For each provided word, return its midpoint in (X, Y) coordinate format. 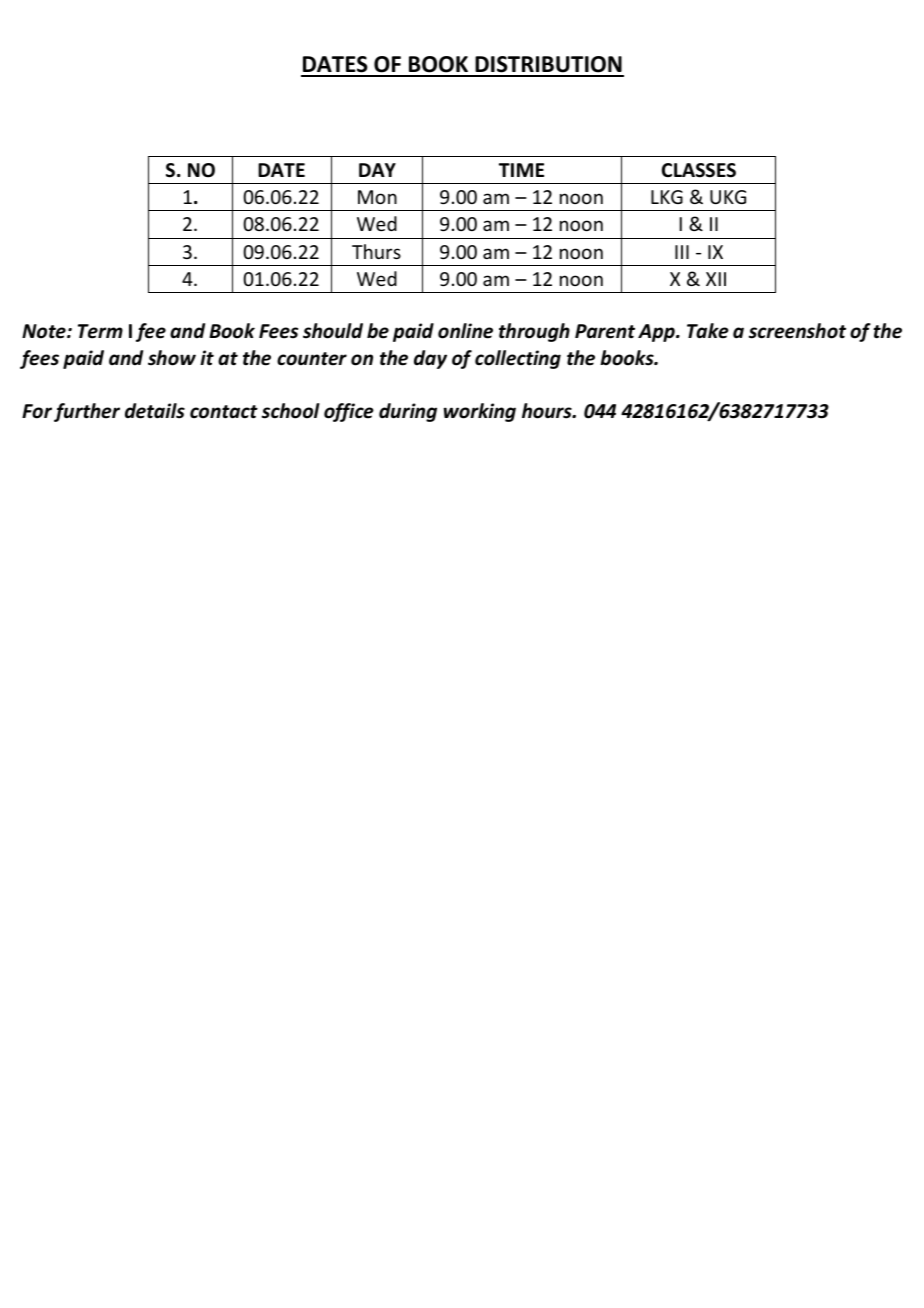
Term (100, 331)
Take (708, 331)
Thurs (376, 251)
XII (716, 279)
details (155, 411)
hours (548, 411)
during (408, 412)
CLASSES (699, 170)
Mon (377, 197)
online (465, 331)
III (682, 252)
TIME (521, 170)
